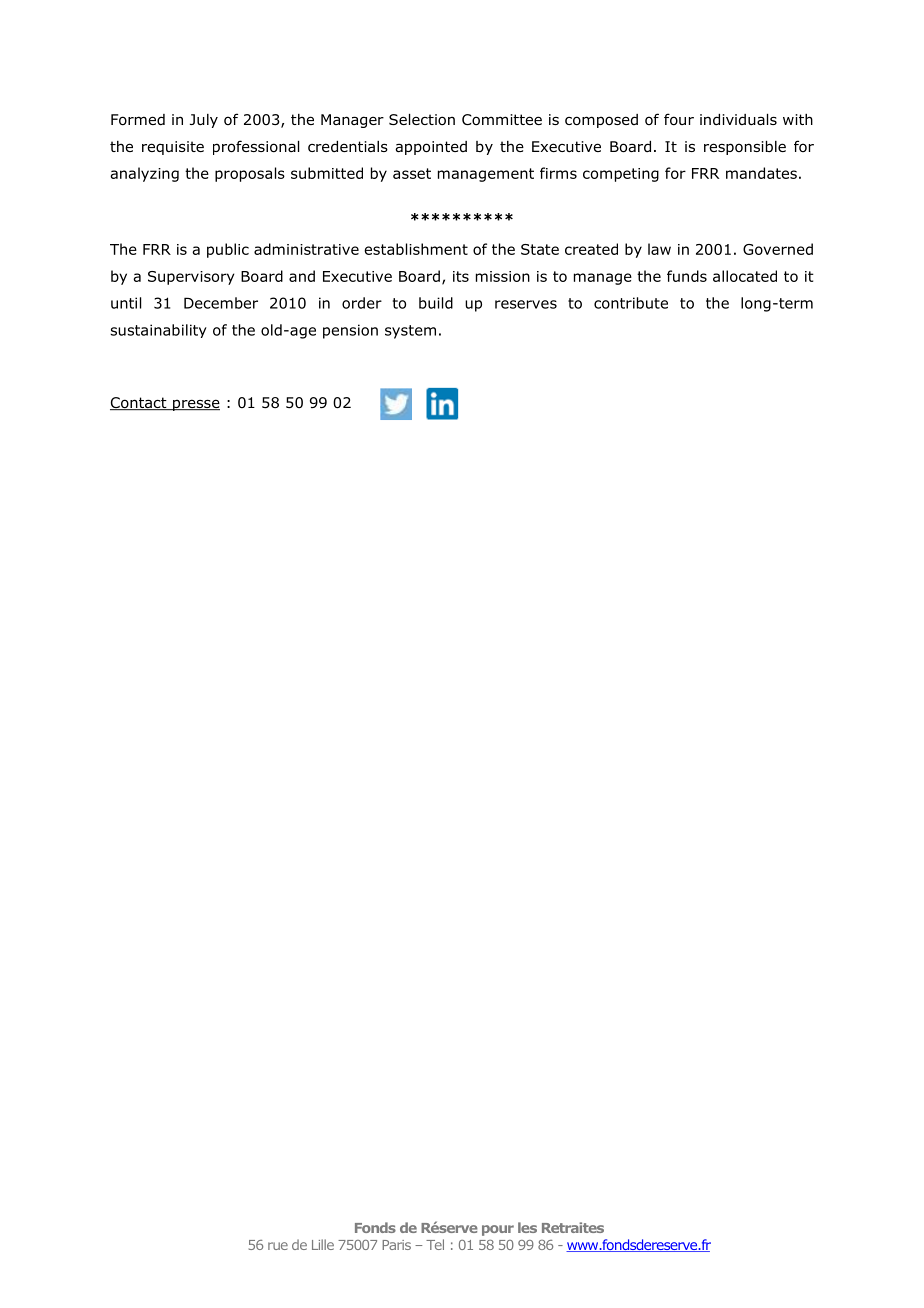  What do you see at coordinates (323, 1244) in the image?
I see `Lille` at bounding box center [323, 1244].
